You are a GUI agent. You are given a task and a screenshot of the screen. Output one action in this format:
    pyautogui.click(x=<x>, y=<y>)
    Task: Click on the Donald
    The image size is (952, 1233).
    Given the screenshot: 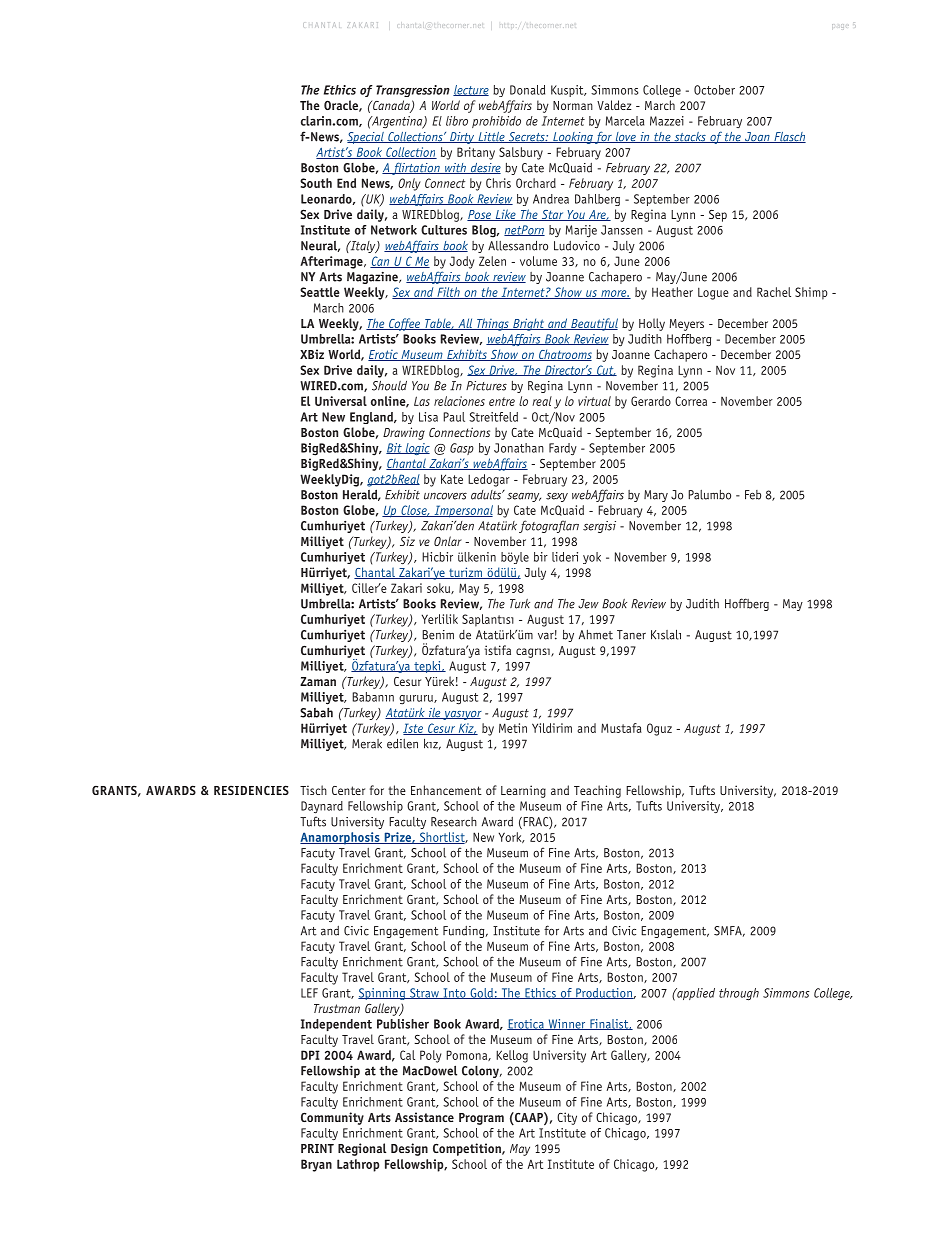 What is the action you would take?
    pyautogui.click(x=527, y=90)
